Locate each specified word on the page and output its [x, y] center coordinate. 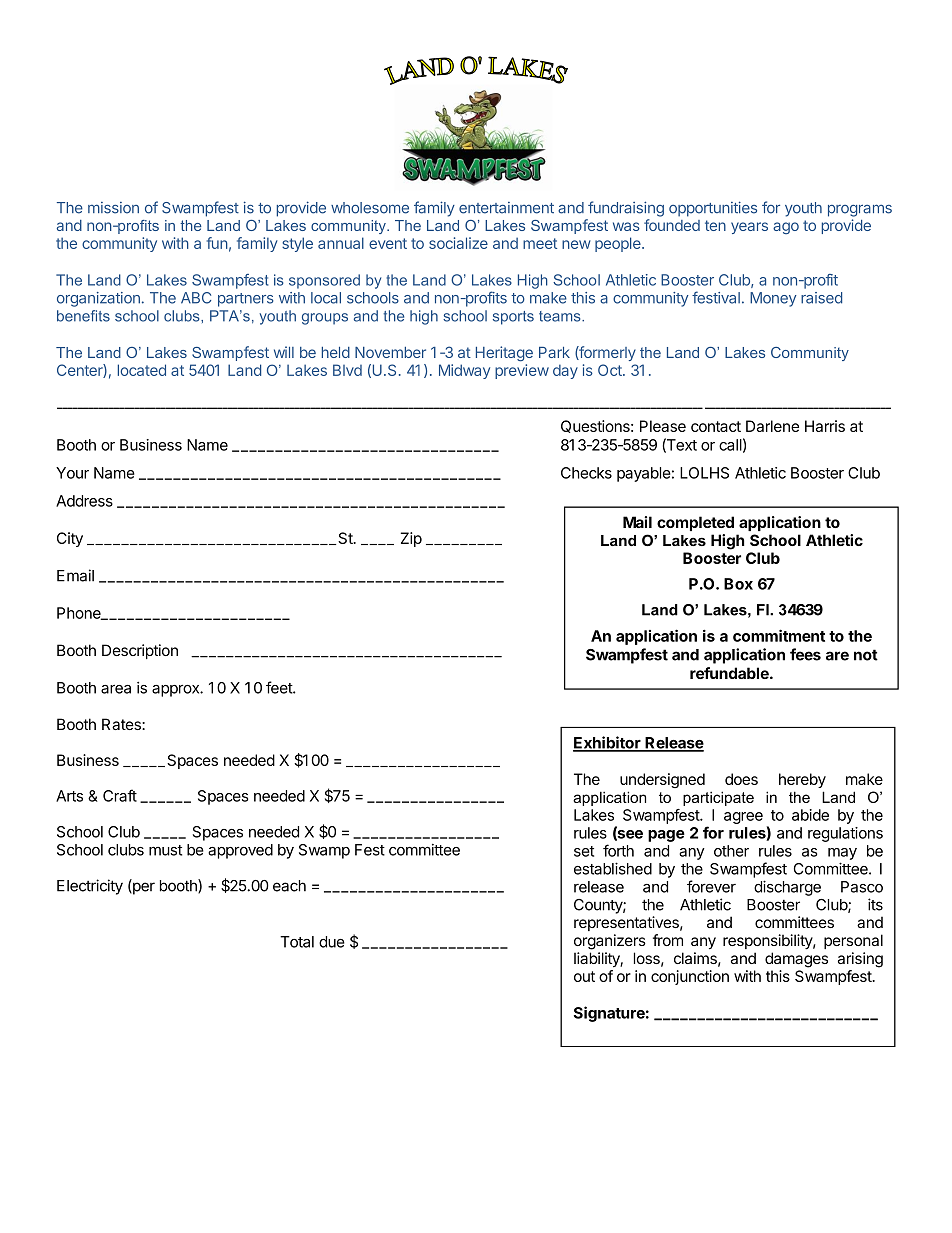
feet [280, 687]
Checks [586, 473]
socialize [458, 243]
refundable [730, 673]
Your [72, 473]
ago [786, 228]
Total [297, 942]
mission [113, 208]
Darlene [772, 426]
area [116, 689]
